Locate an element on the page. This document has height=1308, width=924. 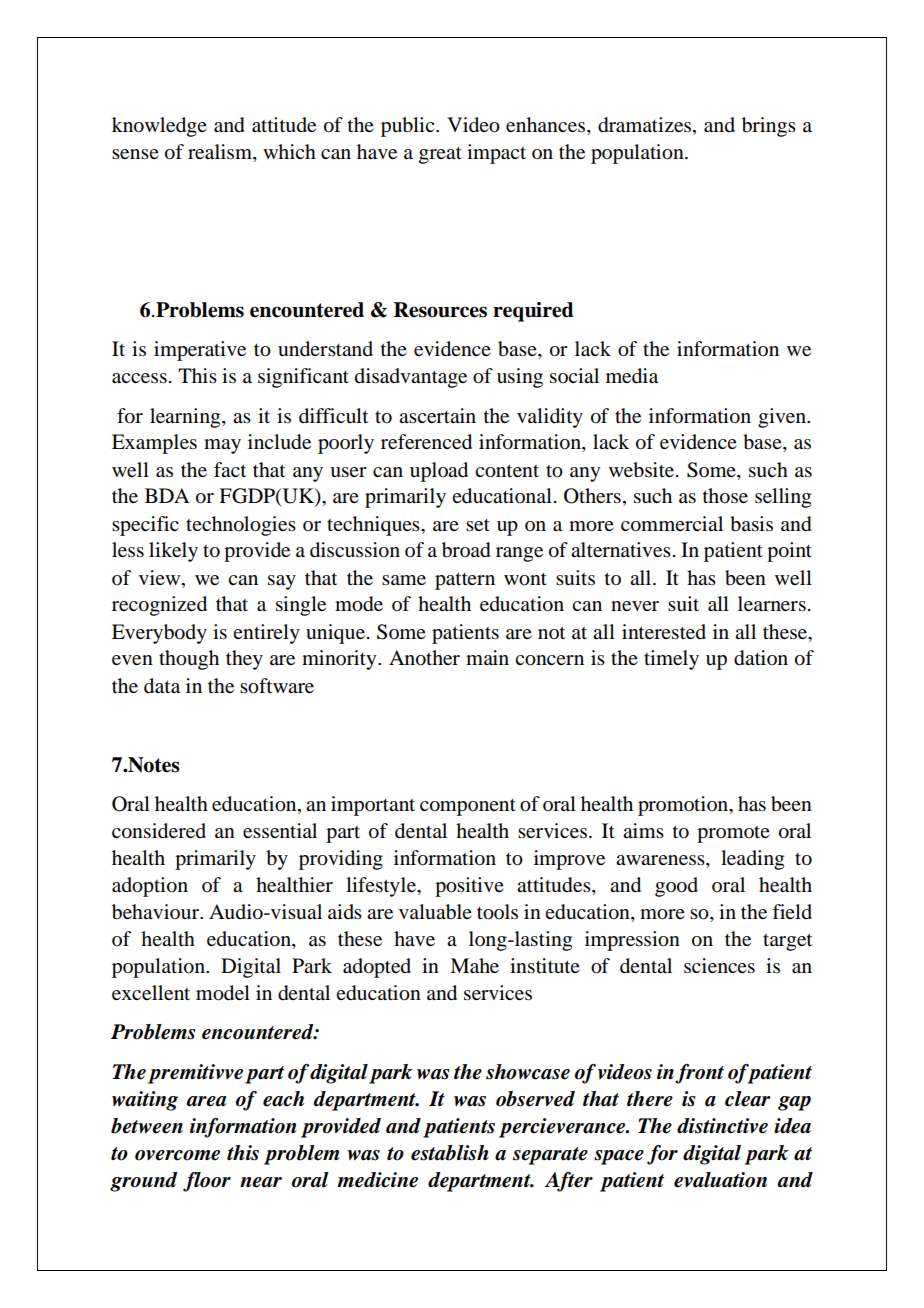
brings is located at coordinates (769, 127).
